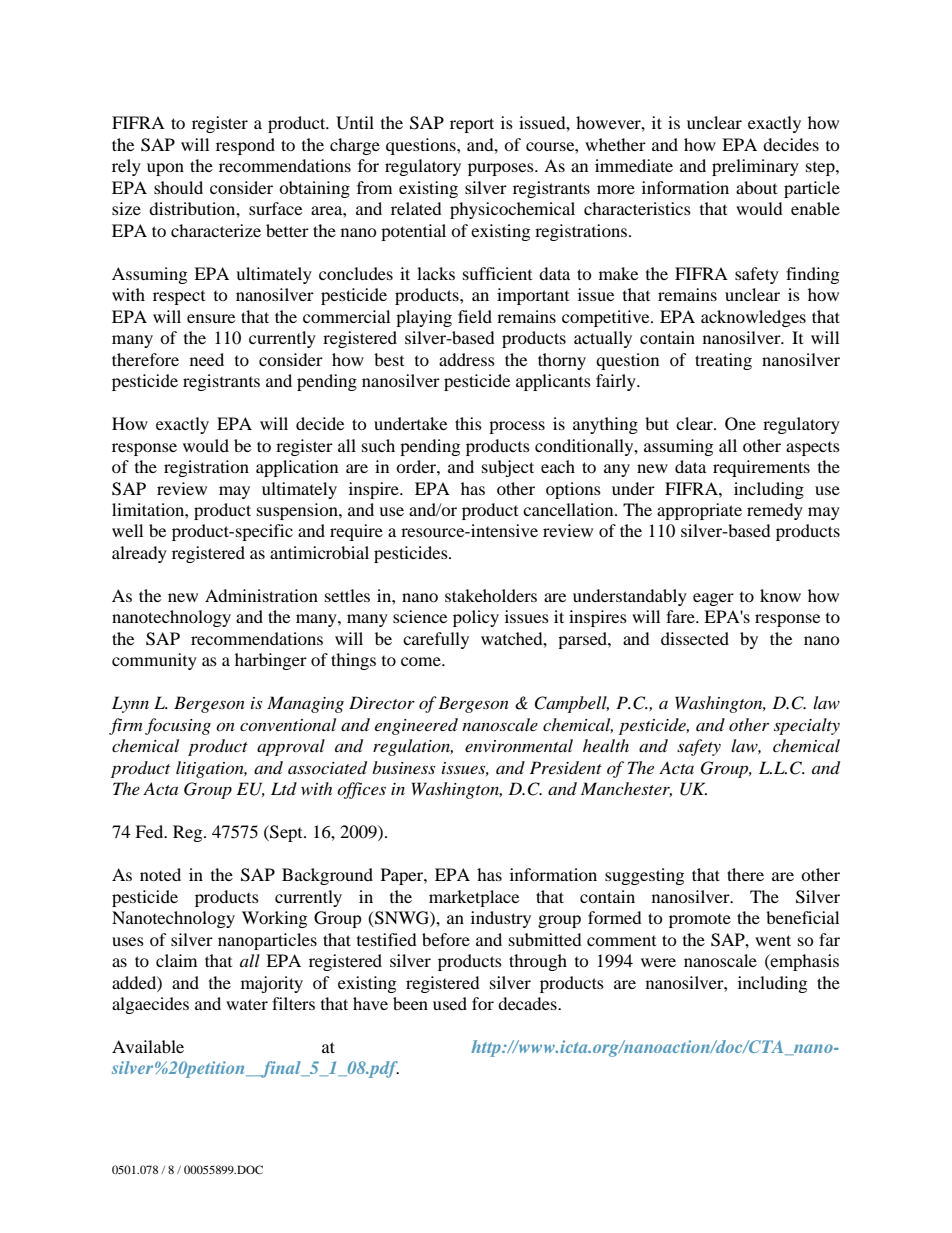  What do you see at coordinates (472, 125) in the document?
I see `report` at bounding box center [472, 125].
